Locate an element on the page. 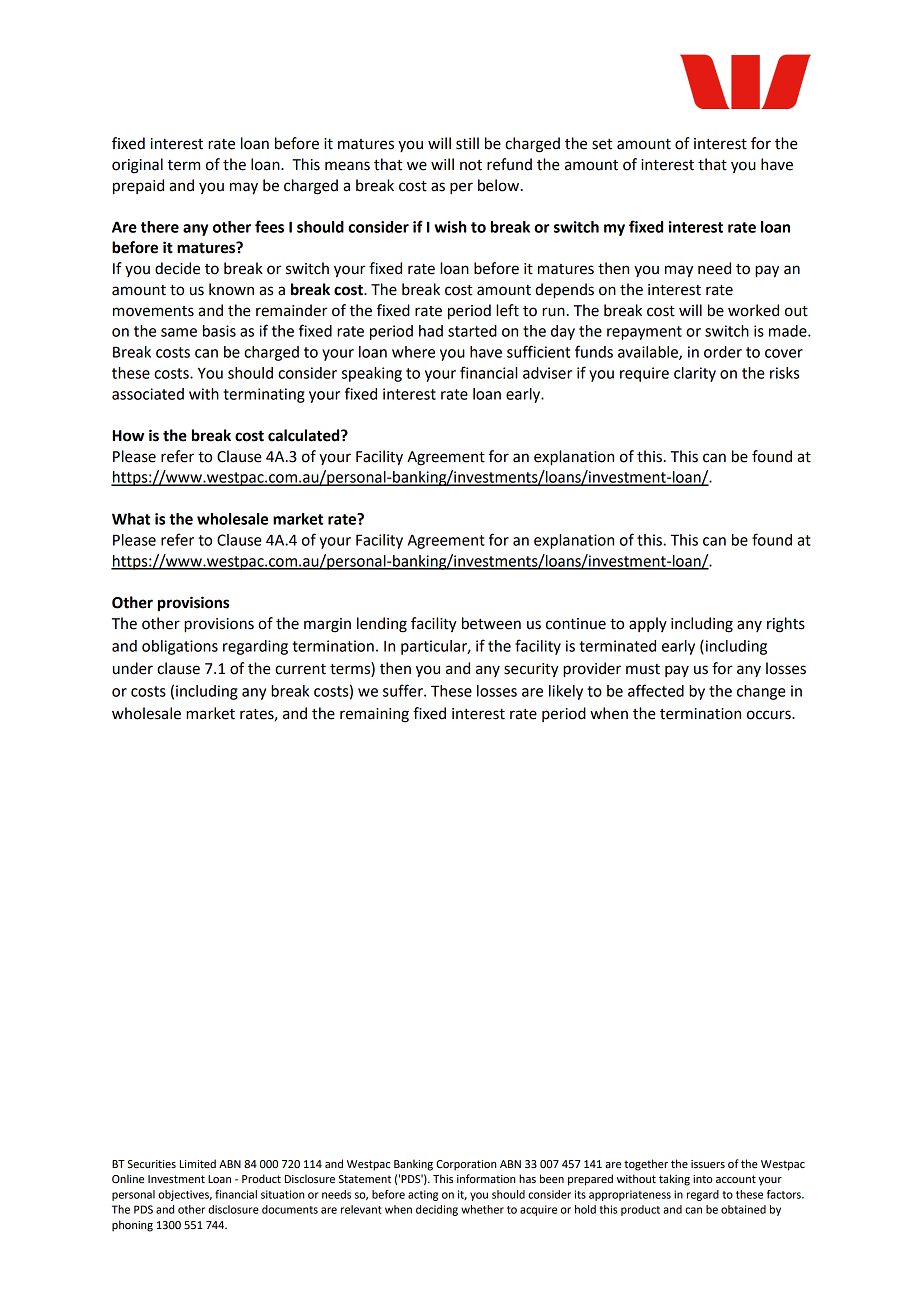 This image has height=1308, width=924. issuers is located at coordinates (708, 1164).
